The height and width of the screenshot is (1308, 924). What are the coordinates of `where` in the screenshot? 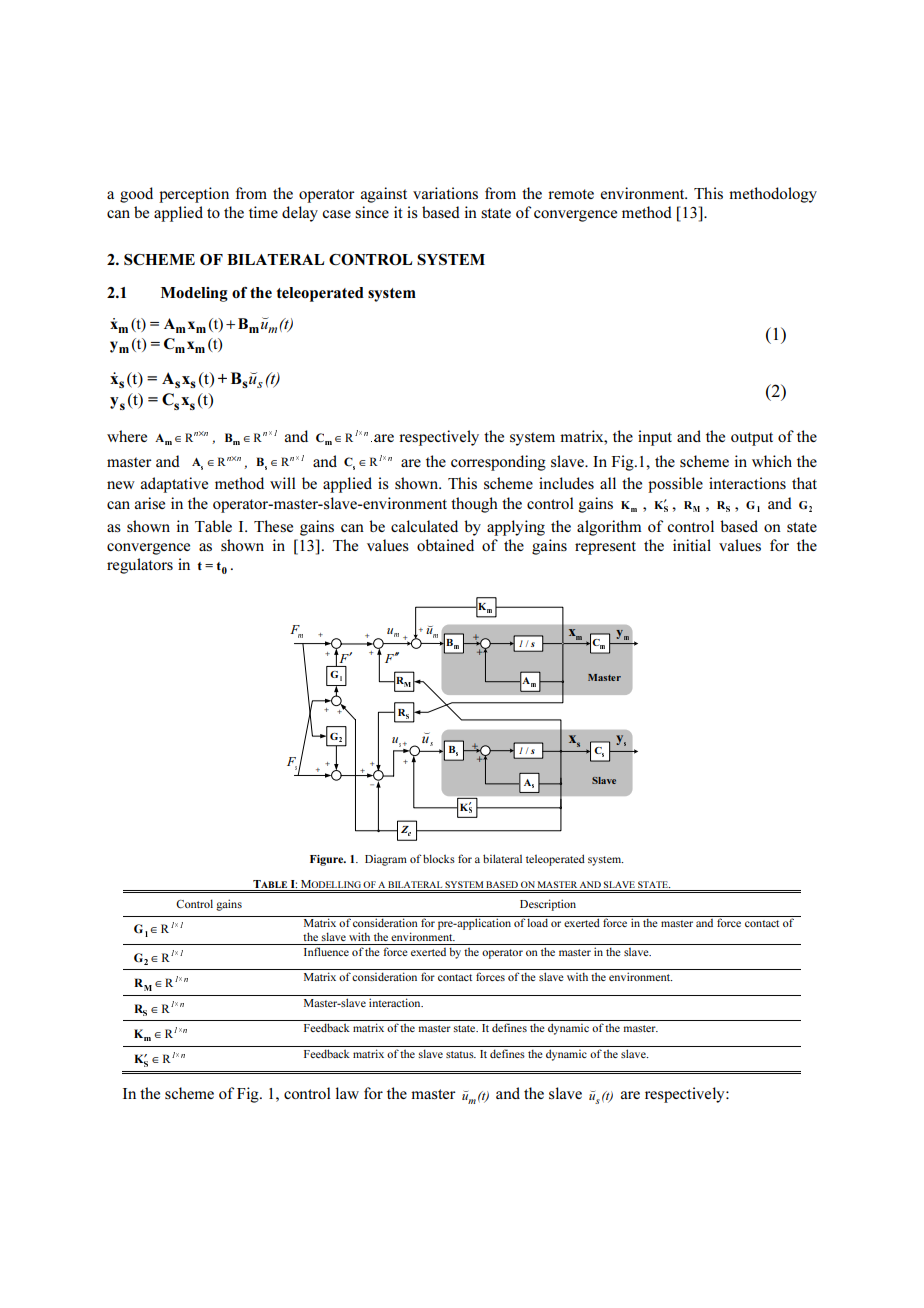 It's located at (127, 436).
